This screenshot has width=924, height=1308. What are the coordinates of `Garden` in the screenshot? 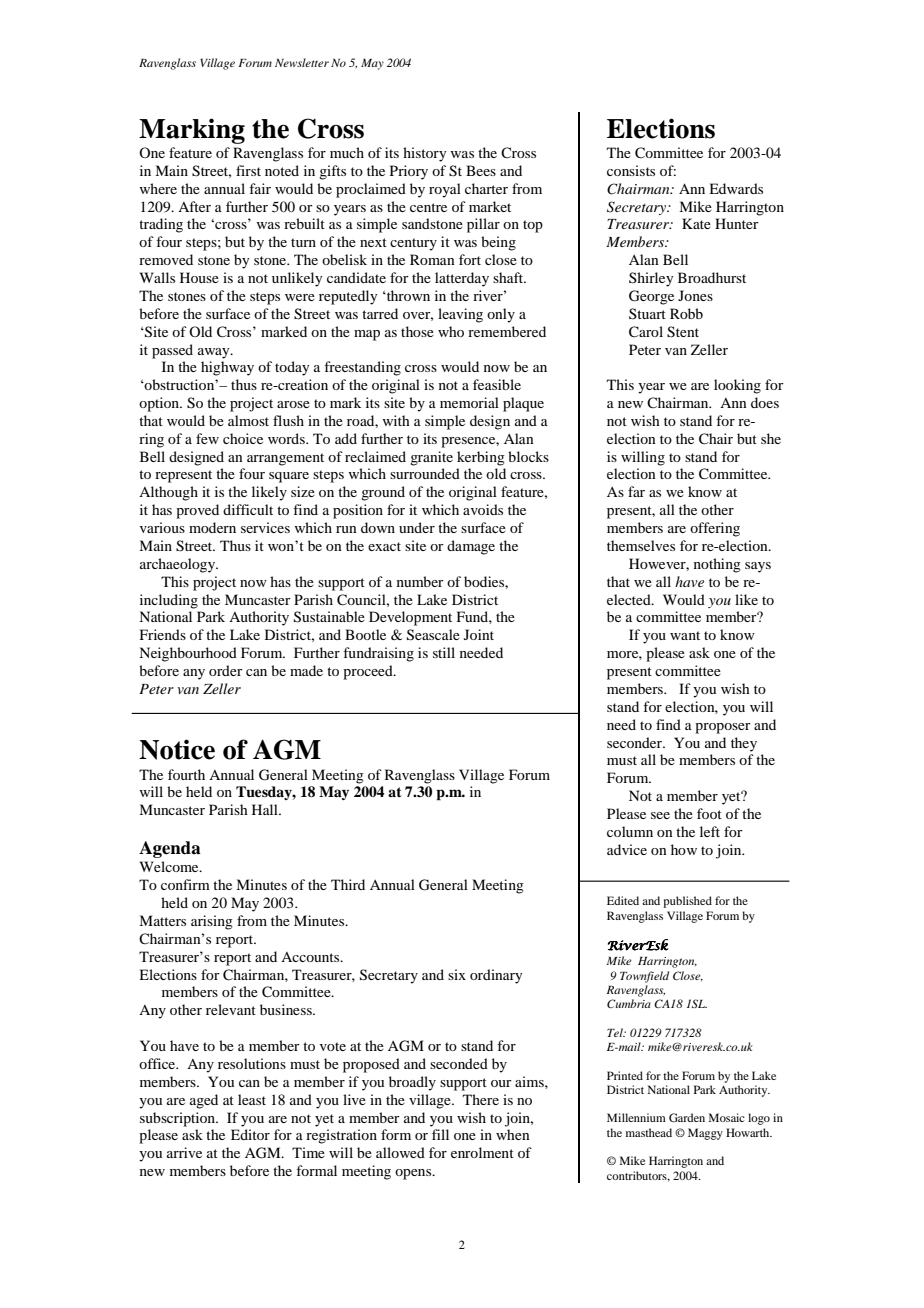 It's located at (687, 1117).
